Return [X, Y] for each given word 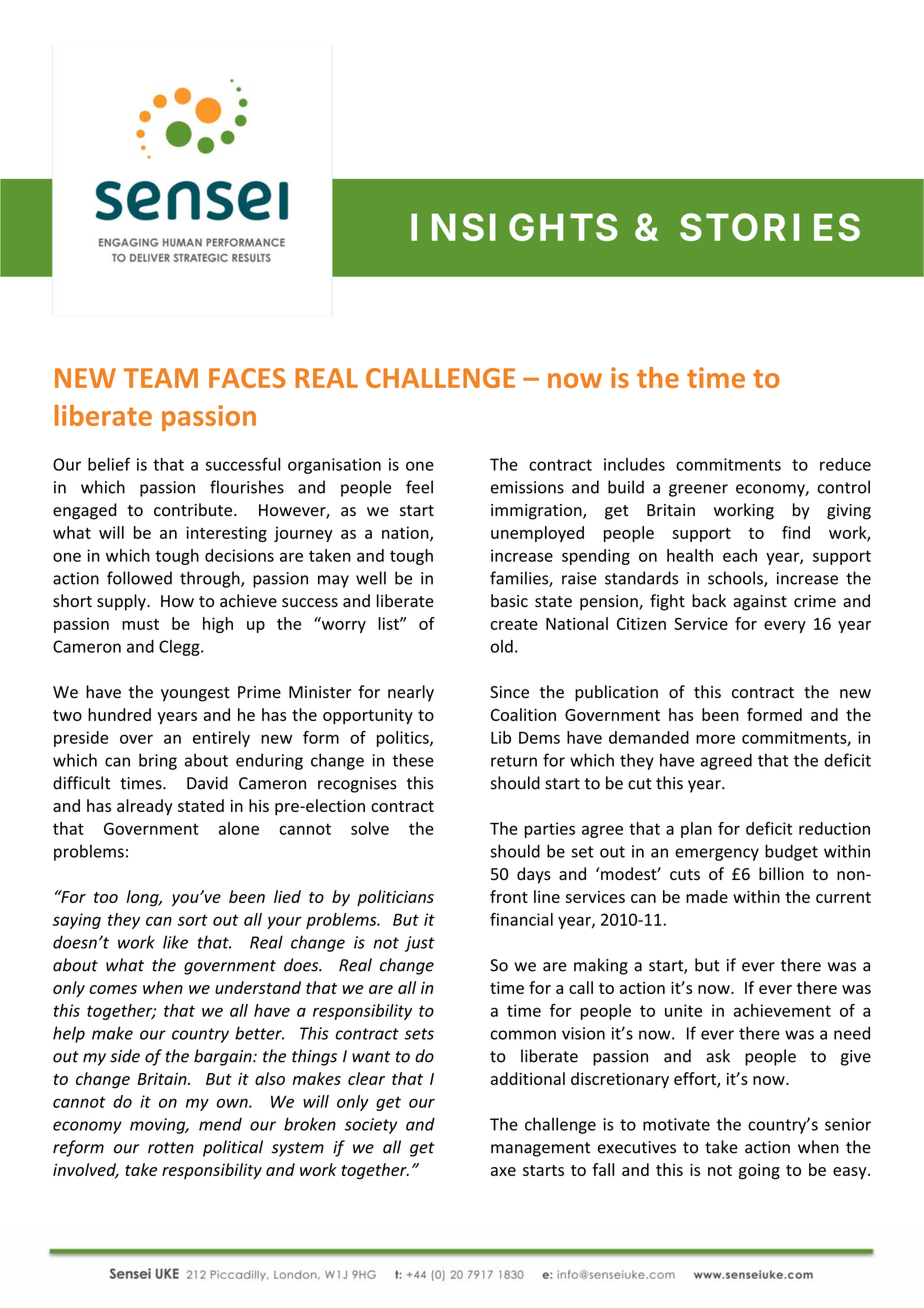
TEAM [161, 378]
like [175, 942]
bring [158, 761]
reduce [845, 464]
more [715, 739]
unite [683, 1010]
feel [419, 487]
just [420, 944]
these [413, 760]
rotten [171, 1148]
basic [509, 601]
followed [139, 578]
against [760, 603]
